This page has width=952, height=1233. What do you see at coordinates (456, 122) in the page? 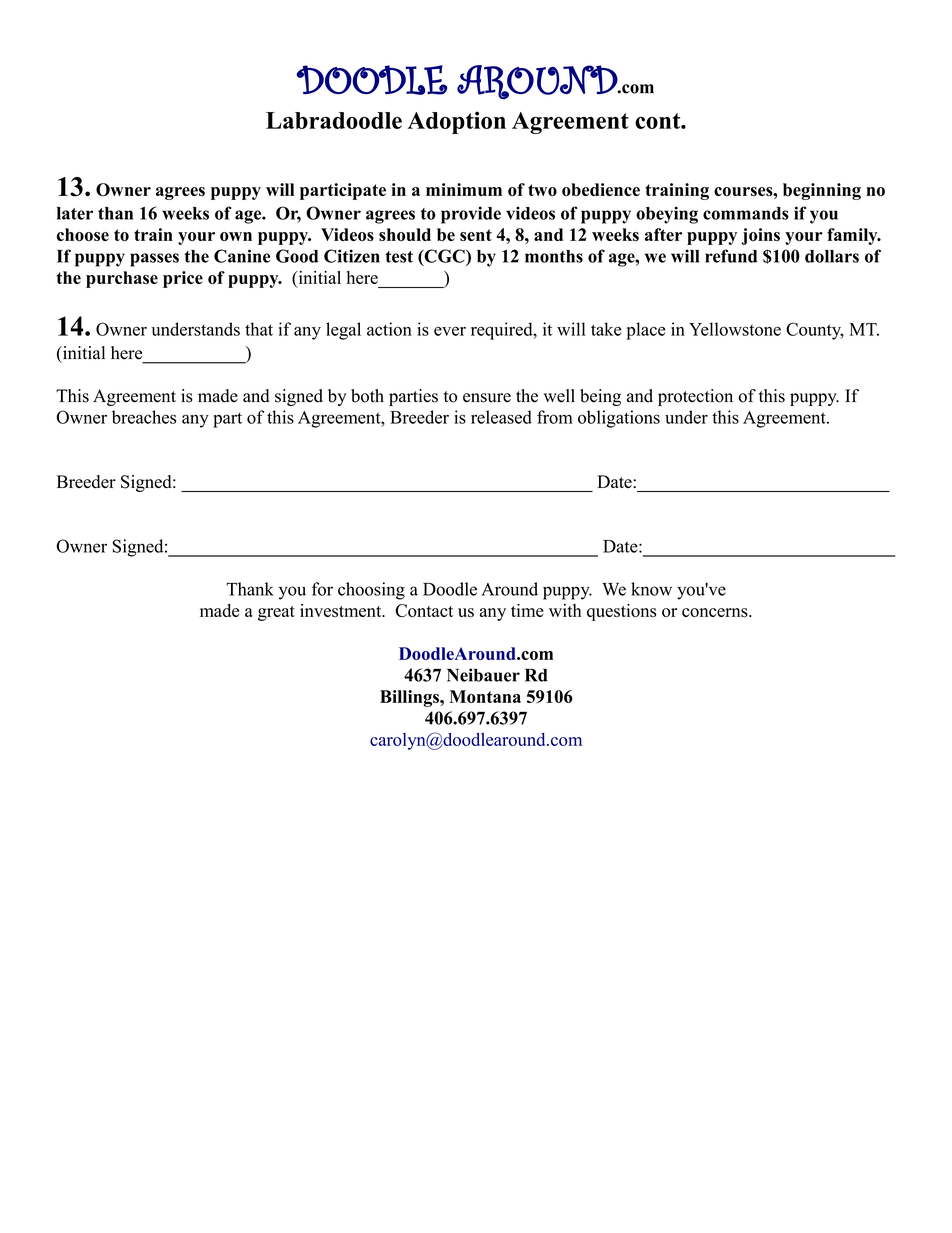
I see `Adoption` at bounding box center [456, 122].
